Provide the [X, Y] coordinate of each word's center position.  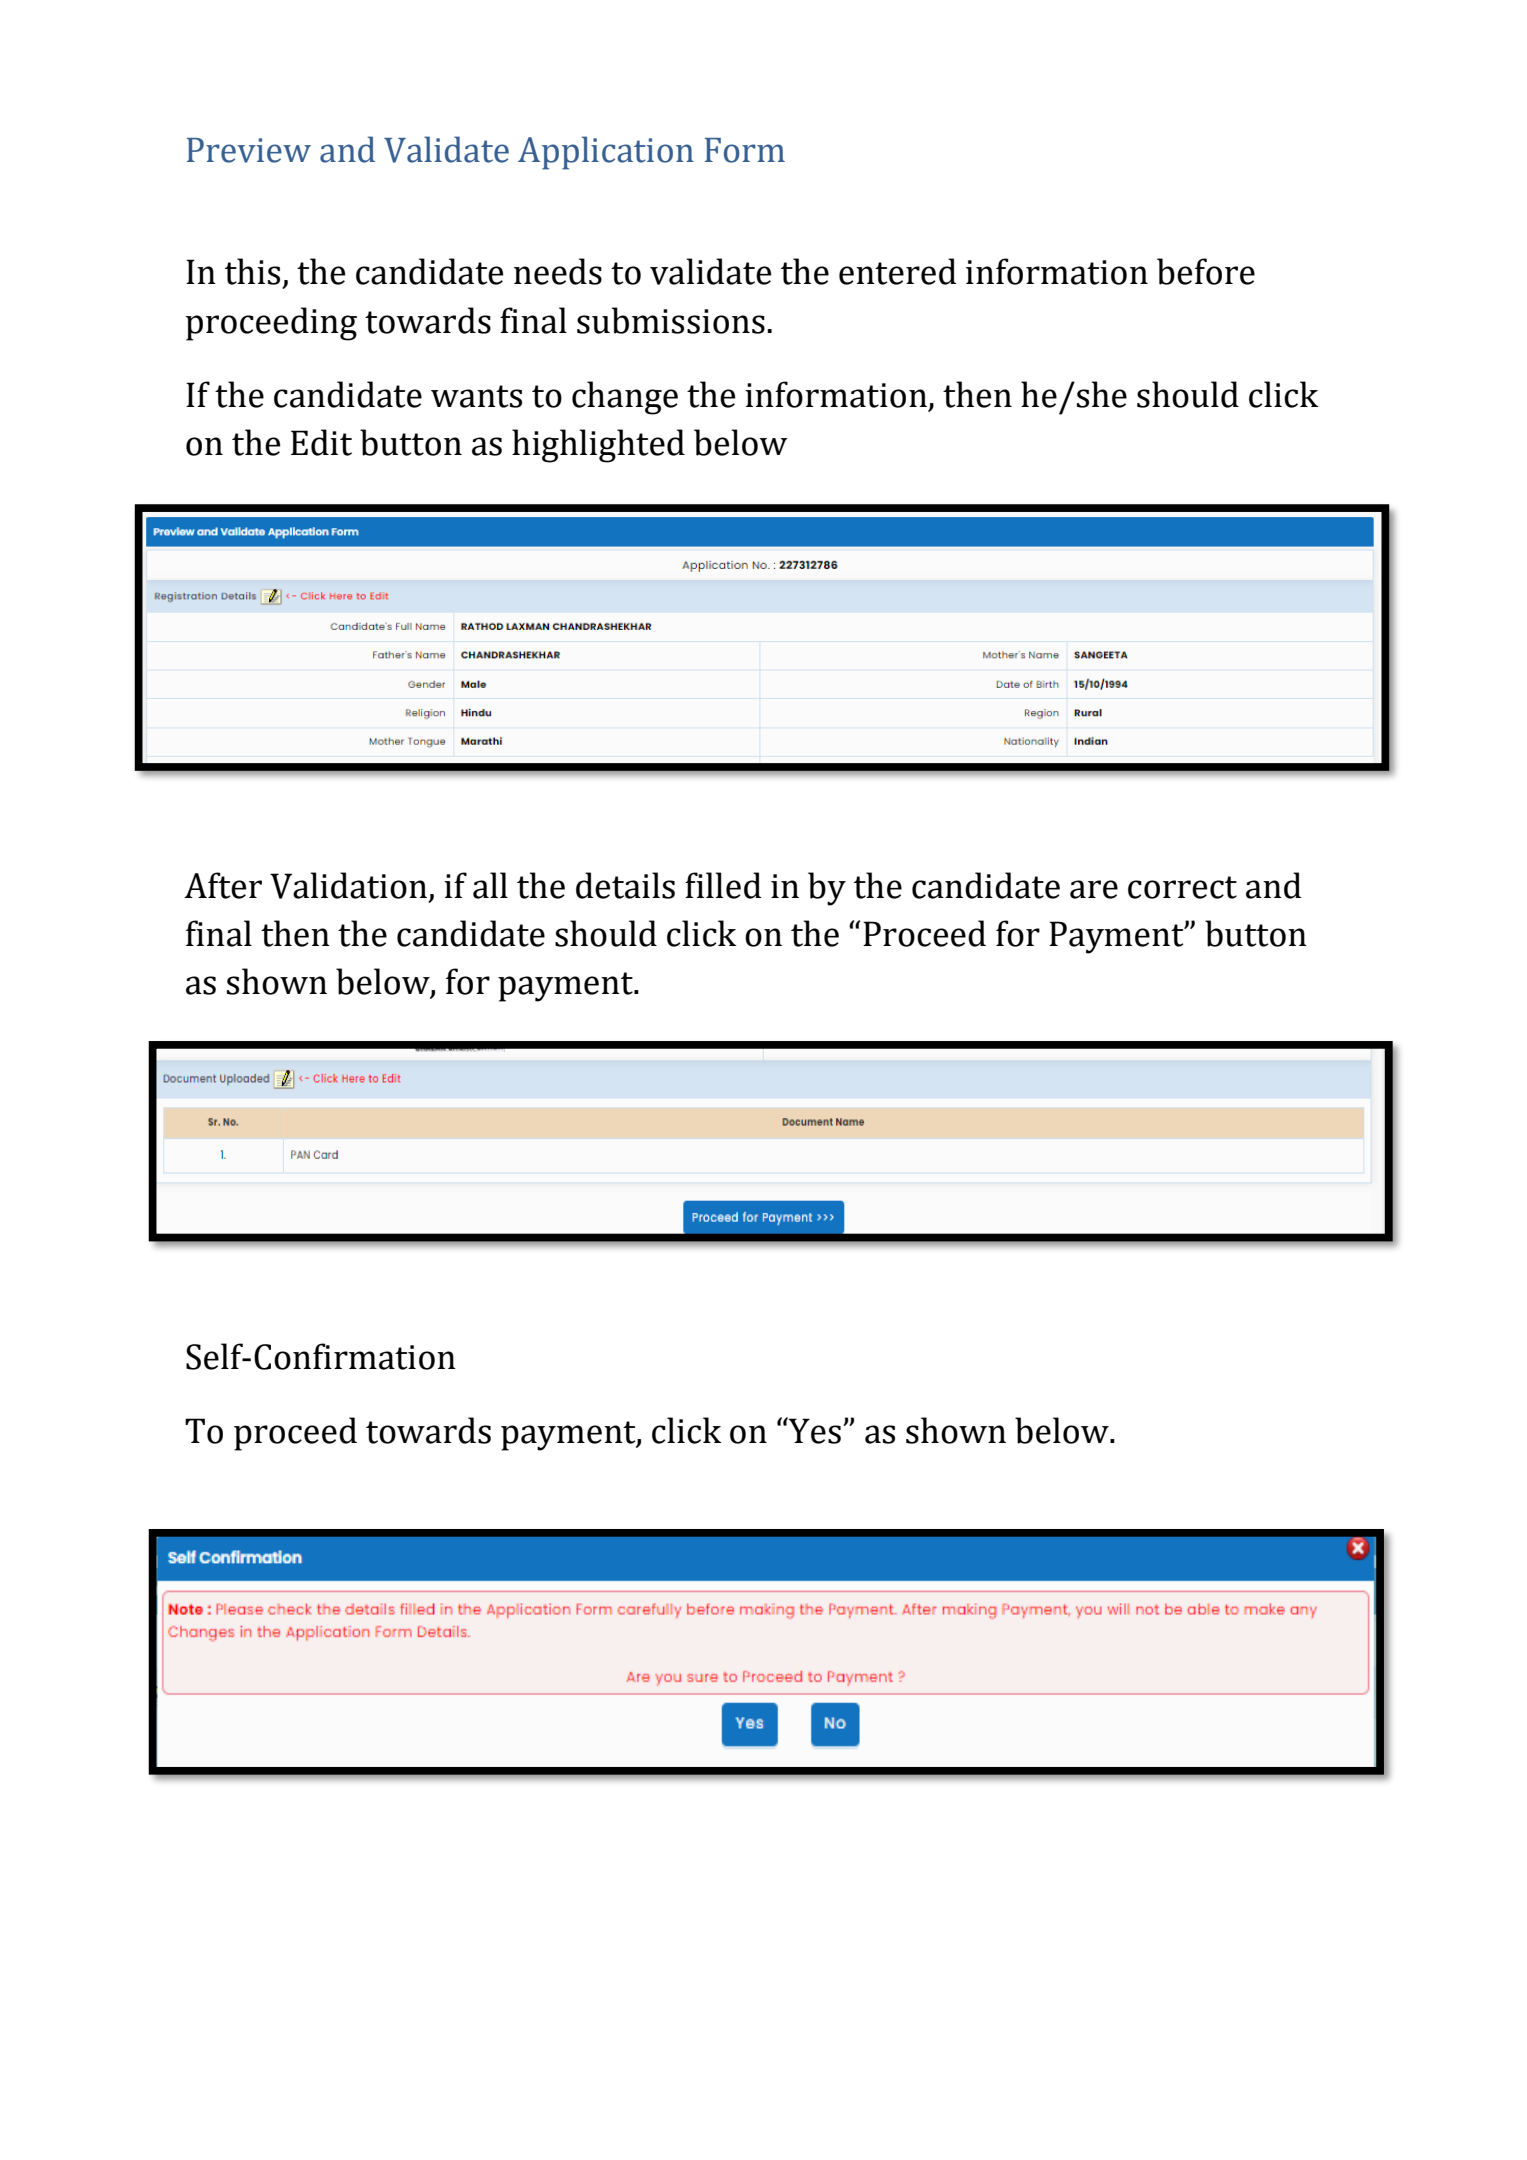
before [1206, 271]
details [625, 885]
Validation [348, 885]
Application [606, 153]
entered [898, 271]
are [1094, 889]
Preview [249, 150]
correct [1182, 887]
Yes [814, 1430]
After [223, 885]
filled [723, 885]
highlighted [598, 446]
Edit [321, 442]
